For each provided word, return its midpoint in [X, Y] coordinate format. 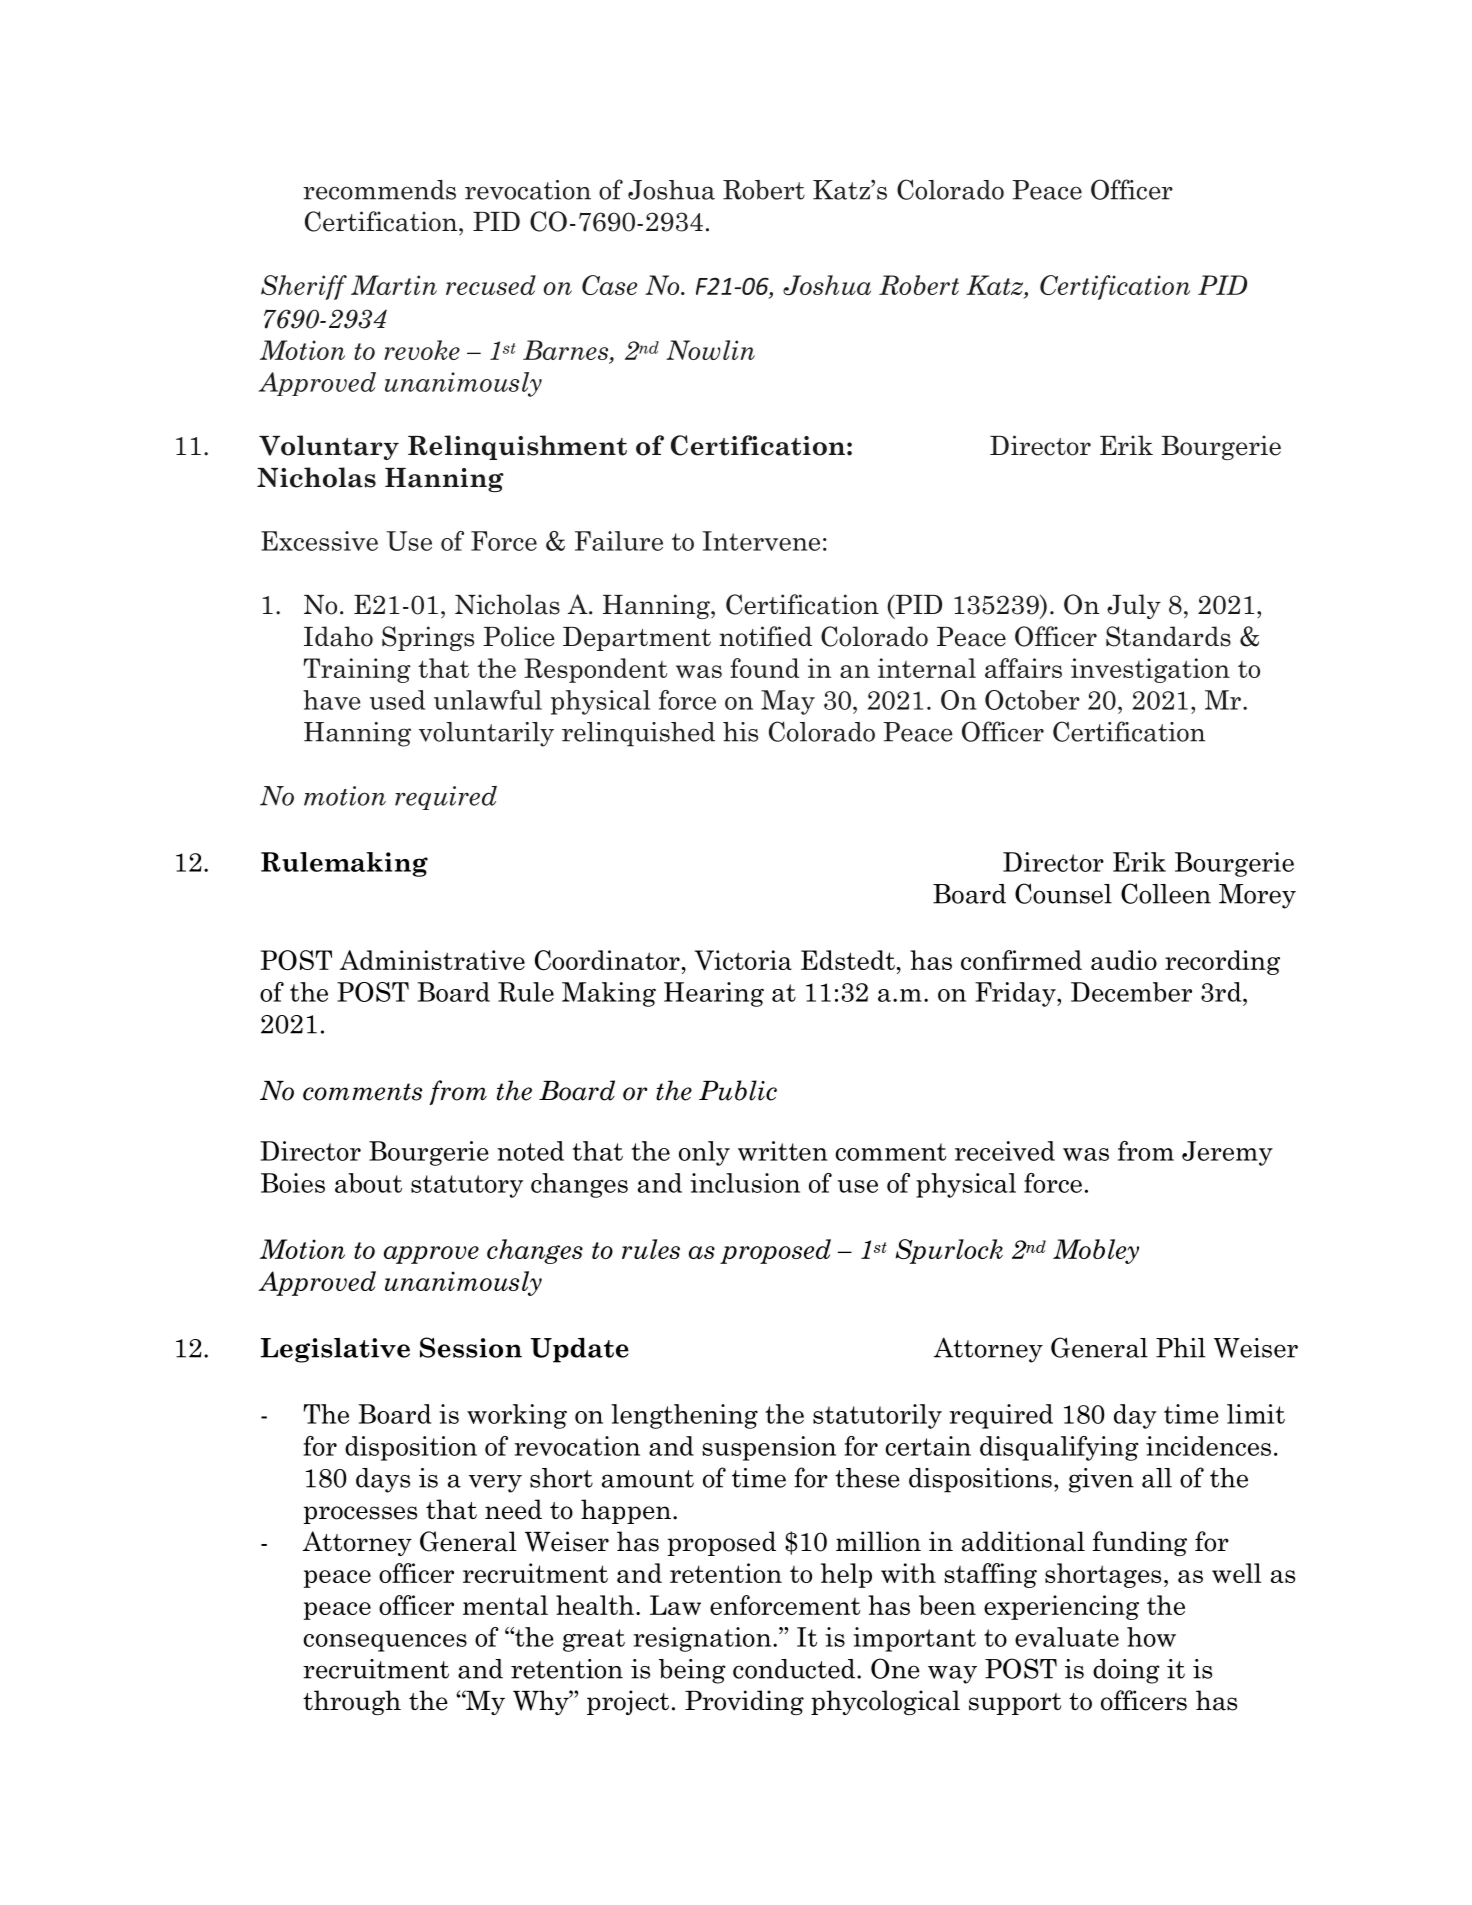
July [1134, 606]
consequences [385, 1643]
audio [1124, 960]
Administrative [432, 960]
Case [609, 285]
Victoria [743, 960]
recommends [379, 190]
